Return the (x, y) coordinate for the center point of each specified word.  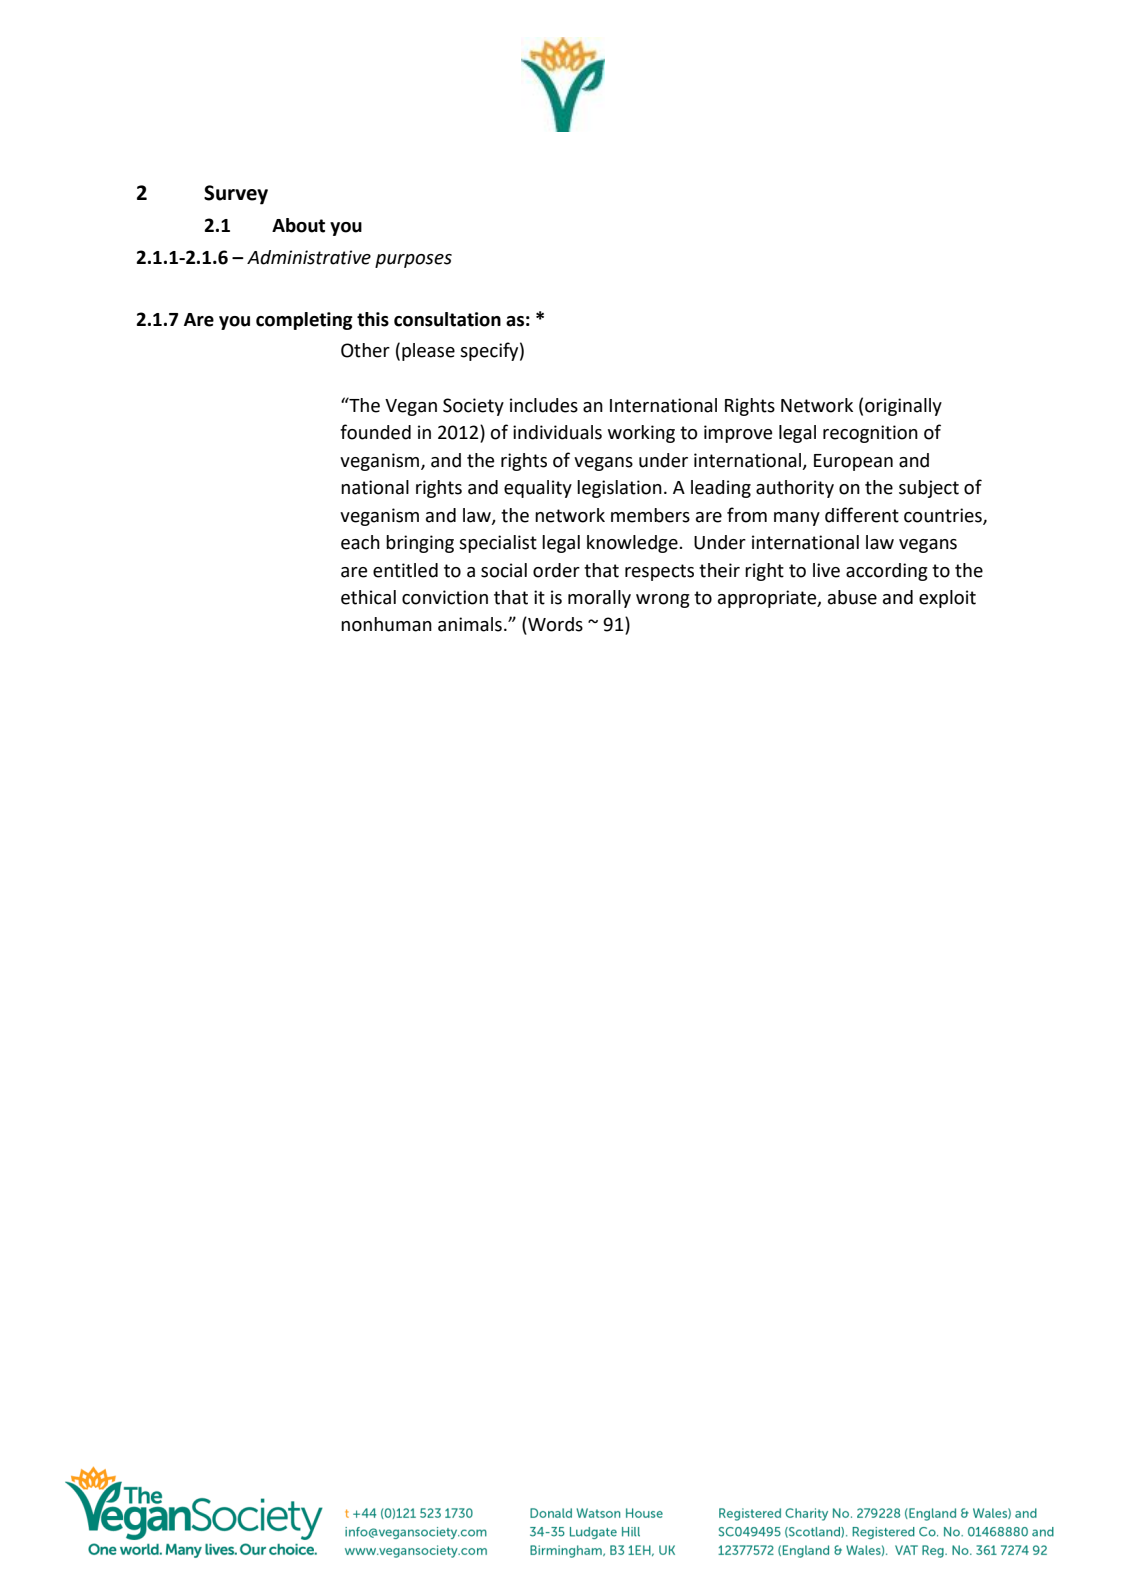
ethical (368, 597)
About (298, 225)
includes (544, 405)
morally (599, 599)
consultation (447, 319)
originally (903, 407)
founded (375, 432)
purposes (413, 261)
